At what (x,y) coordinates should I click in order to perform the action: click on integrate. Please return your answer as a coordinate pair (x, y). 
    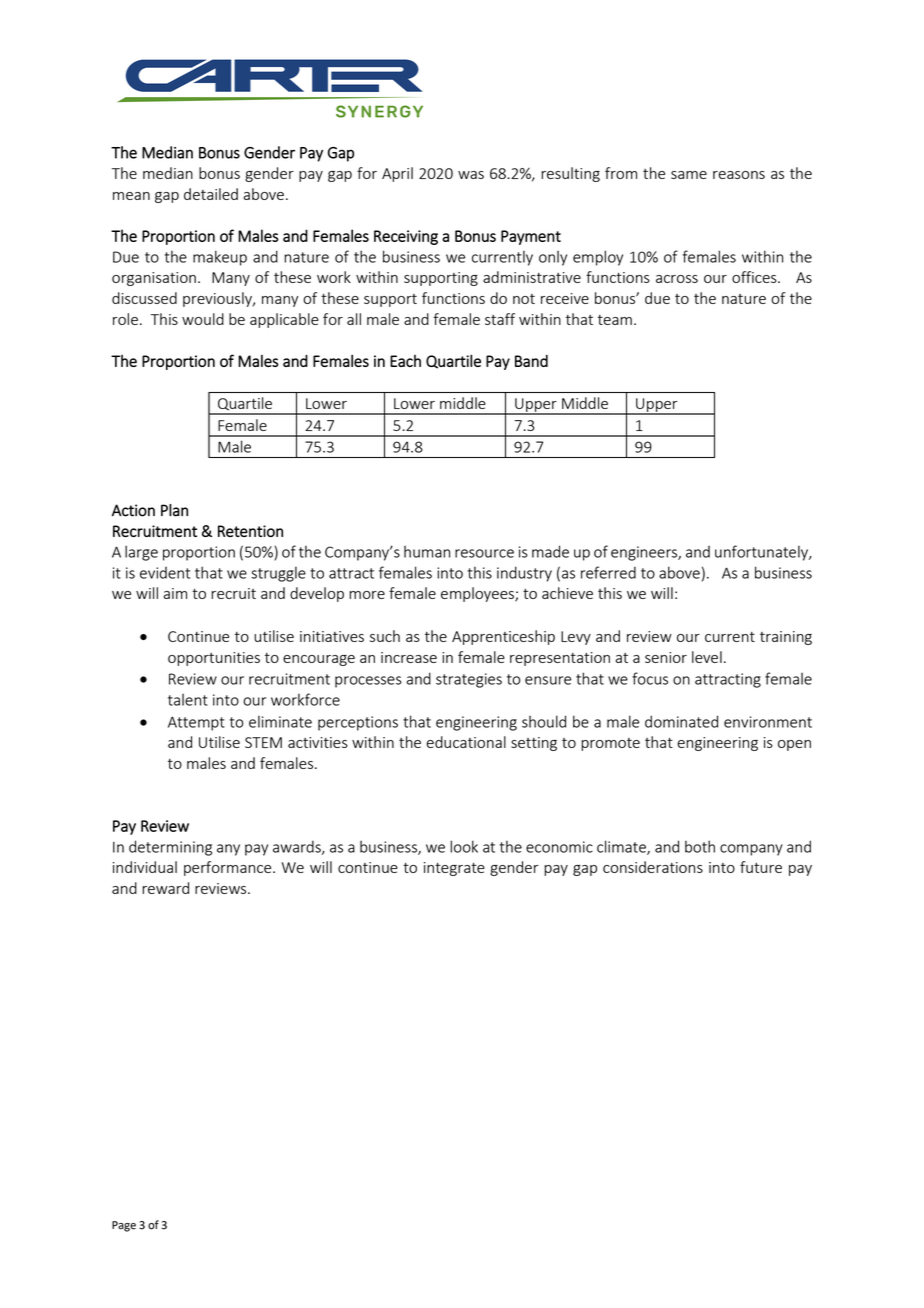
    Looking at the image, I should click on (454, 869).
